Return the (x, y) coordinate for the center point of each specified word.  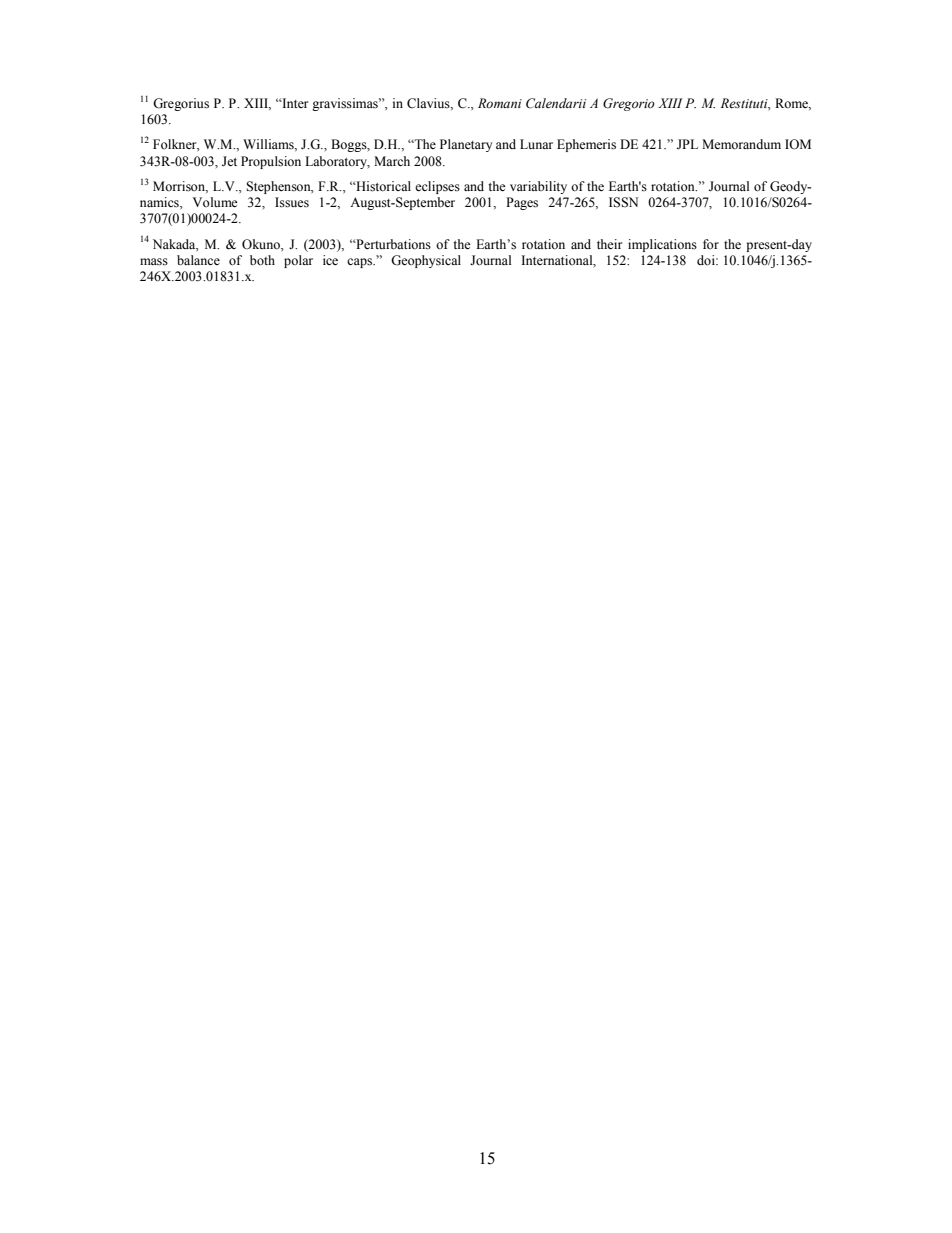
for (711, 244)
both (262, 260)
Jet (229, 161)
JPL (687, 144)
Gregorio (629, 104)
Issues (292, 202)
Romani (500, 103)
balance (198, 260)
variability (538, 187)
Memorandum (741, 144)
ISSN (623, 202)
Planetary (466, 145)
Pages (522, 203)
